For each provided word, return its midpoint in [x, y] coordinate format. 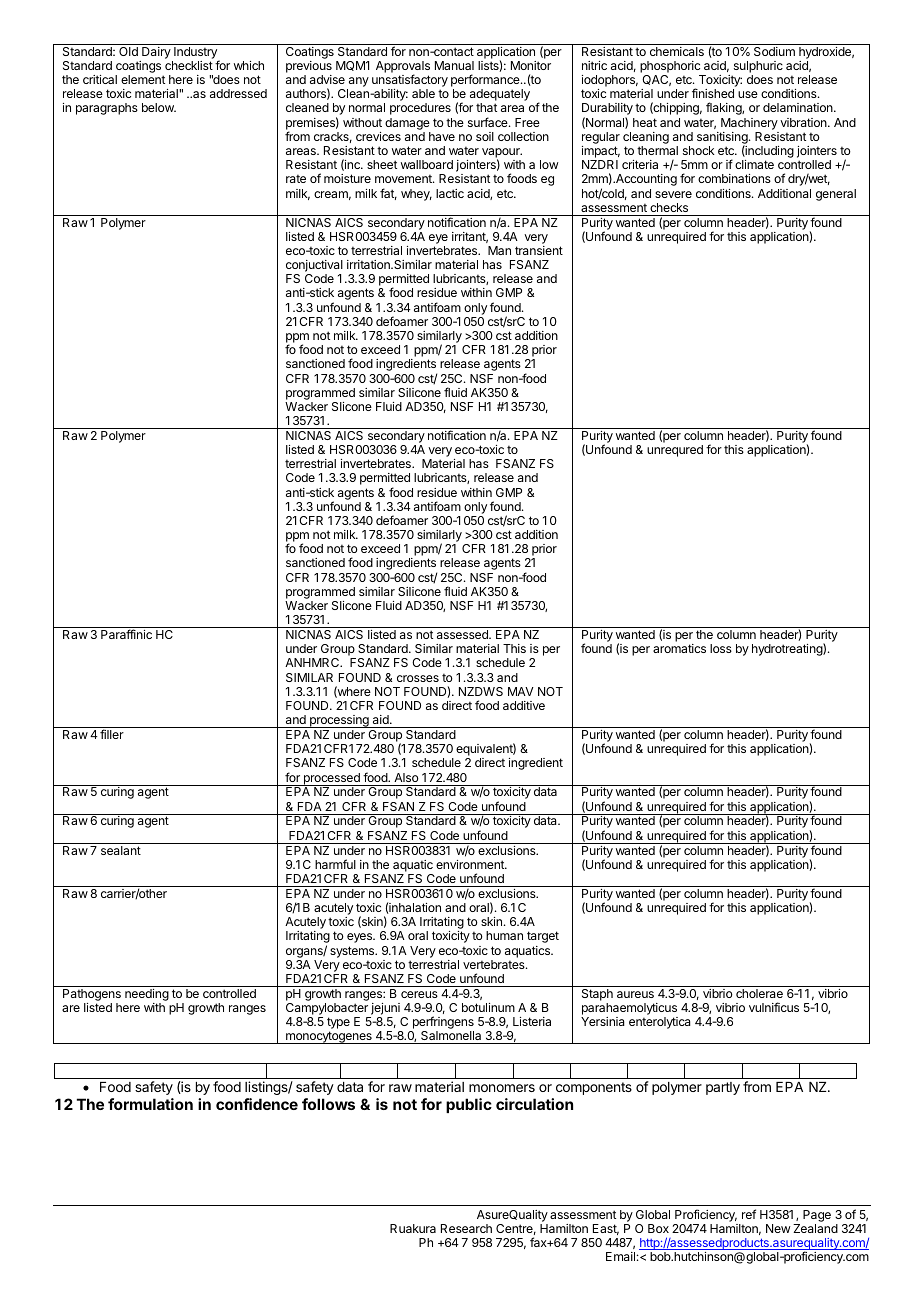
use [748, 94]
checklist [189, 65]
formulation [150, 1104]
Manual [454, 65]
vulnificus [774, 1007]
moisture [347, 178]
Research [466, 1228]
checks [669, 207]
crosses [418, 678]
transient [539, 250]
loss [721, 648]
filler [112, 734]
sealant [121, 850]
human [504, 935]
